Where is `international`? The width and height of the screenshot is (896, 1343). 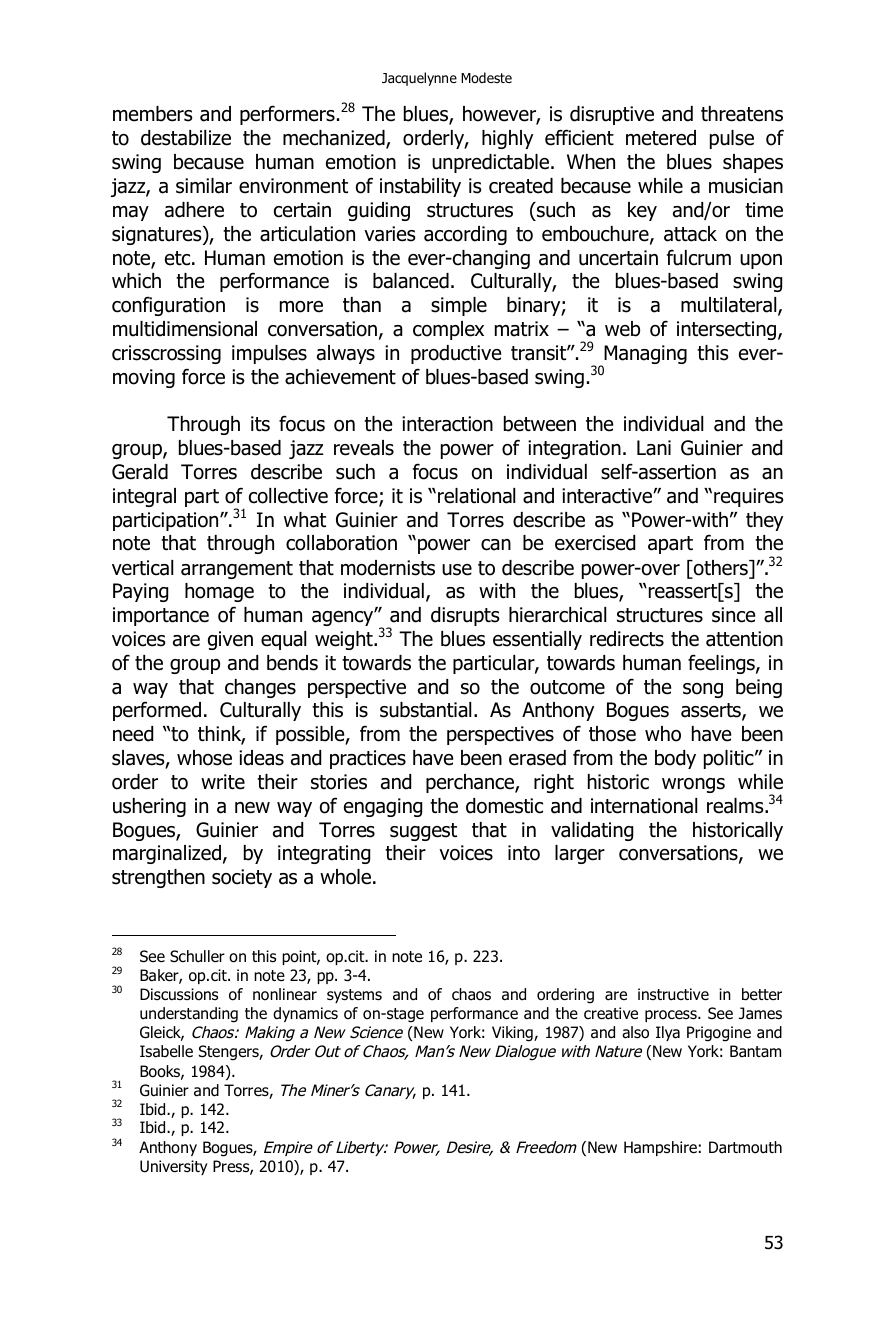 international is located at coordinates (644, 806).
